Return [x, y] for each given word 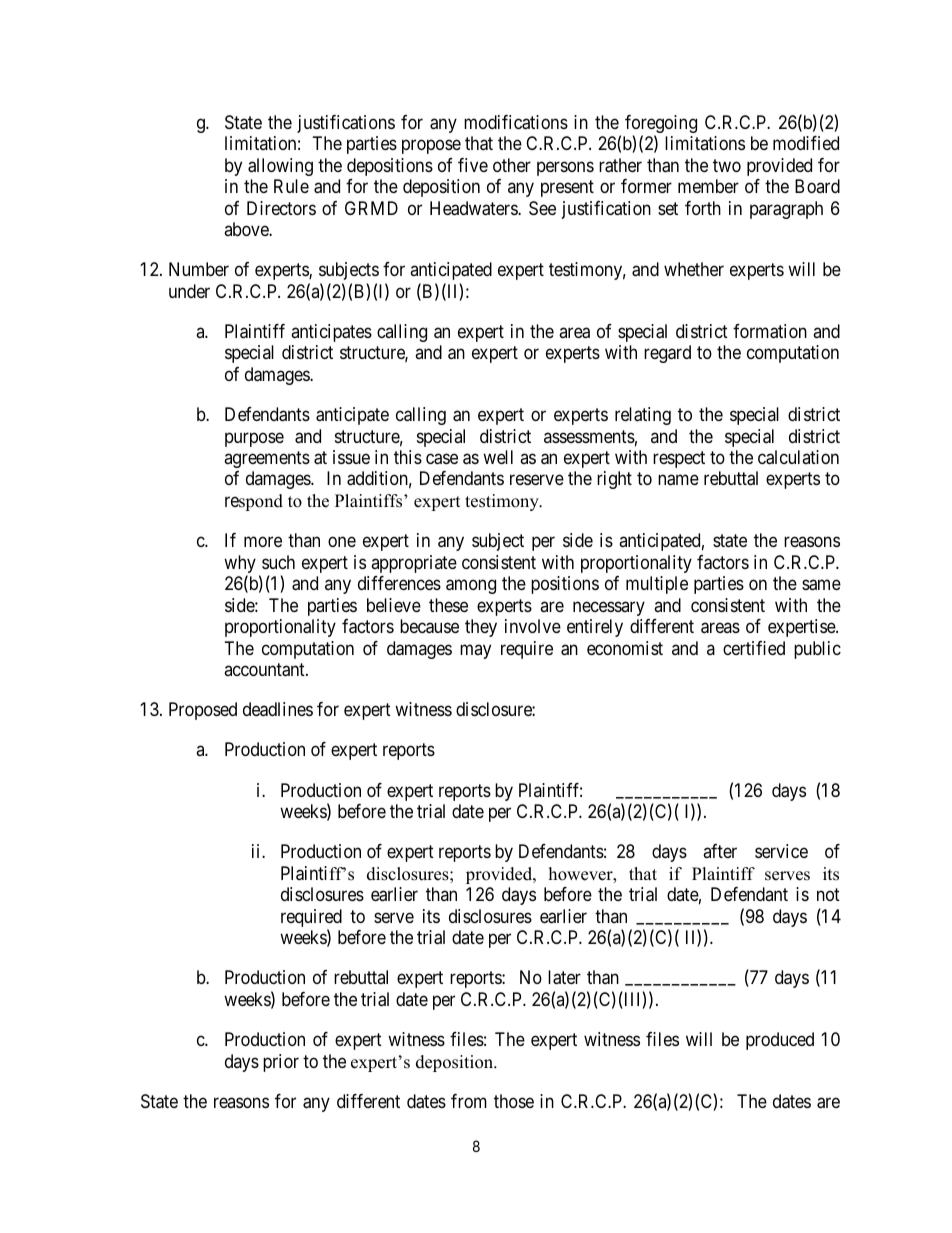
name [678, 480]
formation [770, 331]
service [781, 851]
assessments [589, 436]
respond [254, 502]
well [498, 457]
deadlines [278, 709]
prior [281, 1063]
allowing [280, 167]
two [727, 165]
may [475, 651]
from [469, 1101]
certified [754, 648]
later [564, 977]
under [189, 291]
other [512, 165]
